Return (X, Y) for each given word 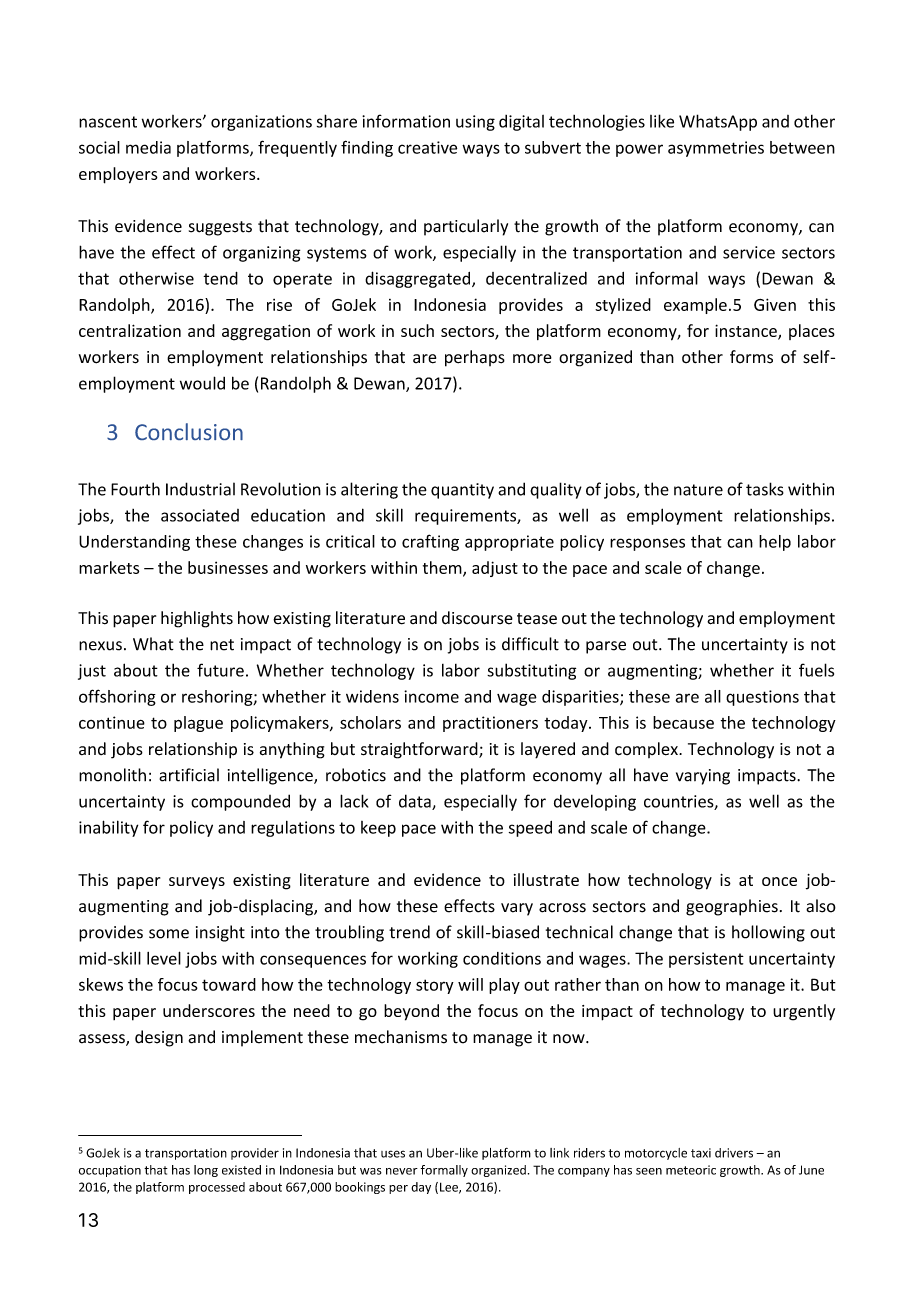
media (148, 147)
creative (427, 147)
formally (444, 1171)
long (206, 1171)
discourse (477, 618)
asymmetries (716, 149)
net (222, 645)
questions (762, 698)
